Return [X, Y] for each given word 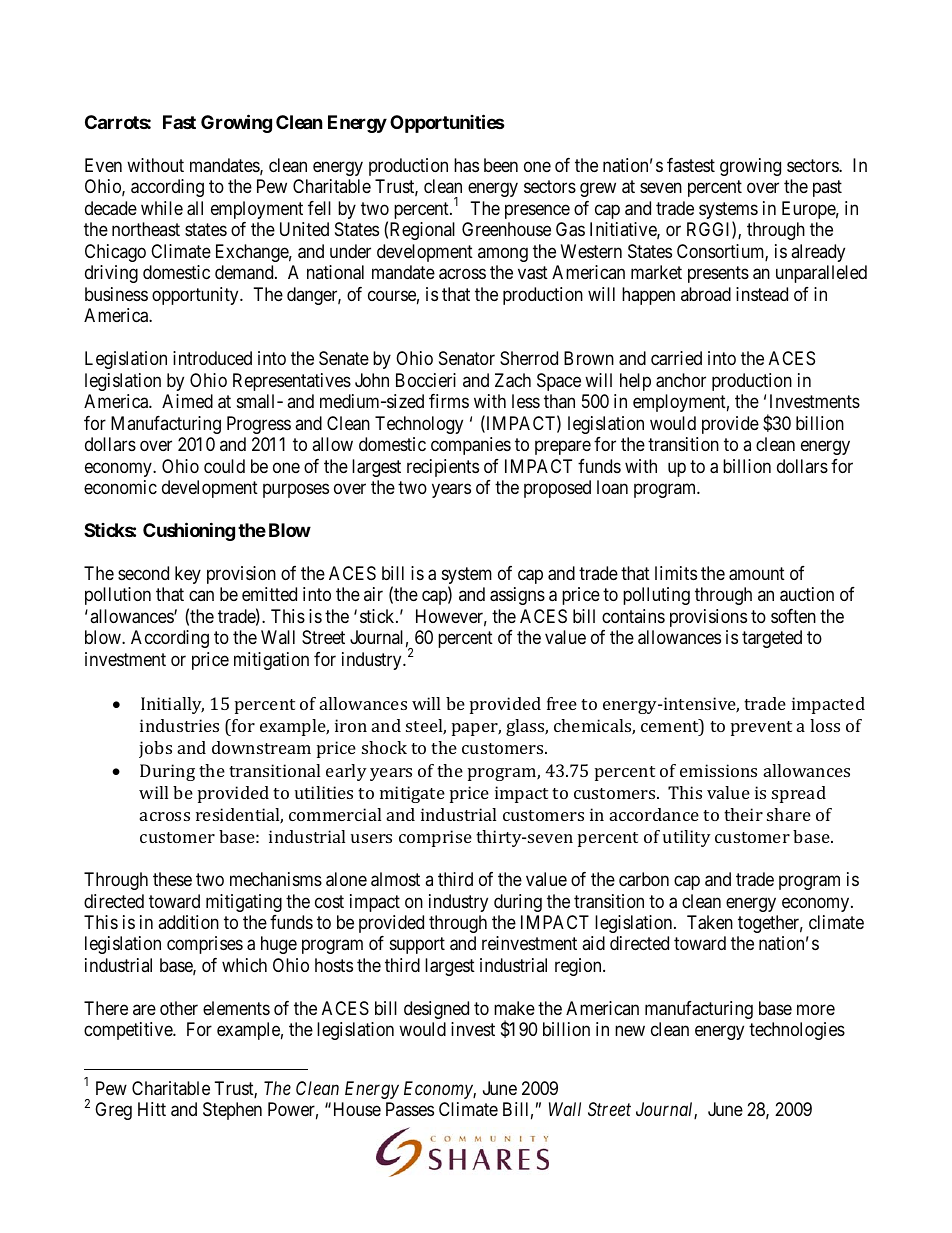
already [818, 253]
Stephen [232, 1111]
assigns [517, 596]
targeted [772, 639]
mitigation [271, 661]
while [162, 208]
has [466, 165]
